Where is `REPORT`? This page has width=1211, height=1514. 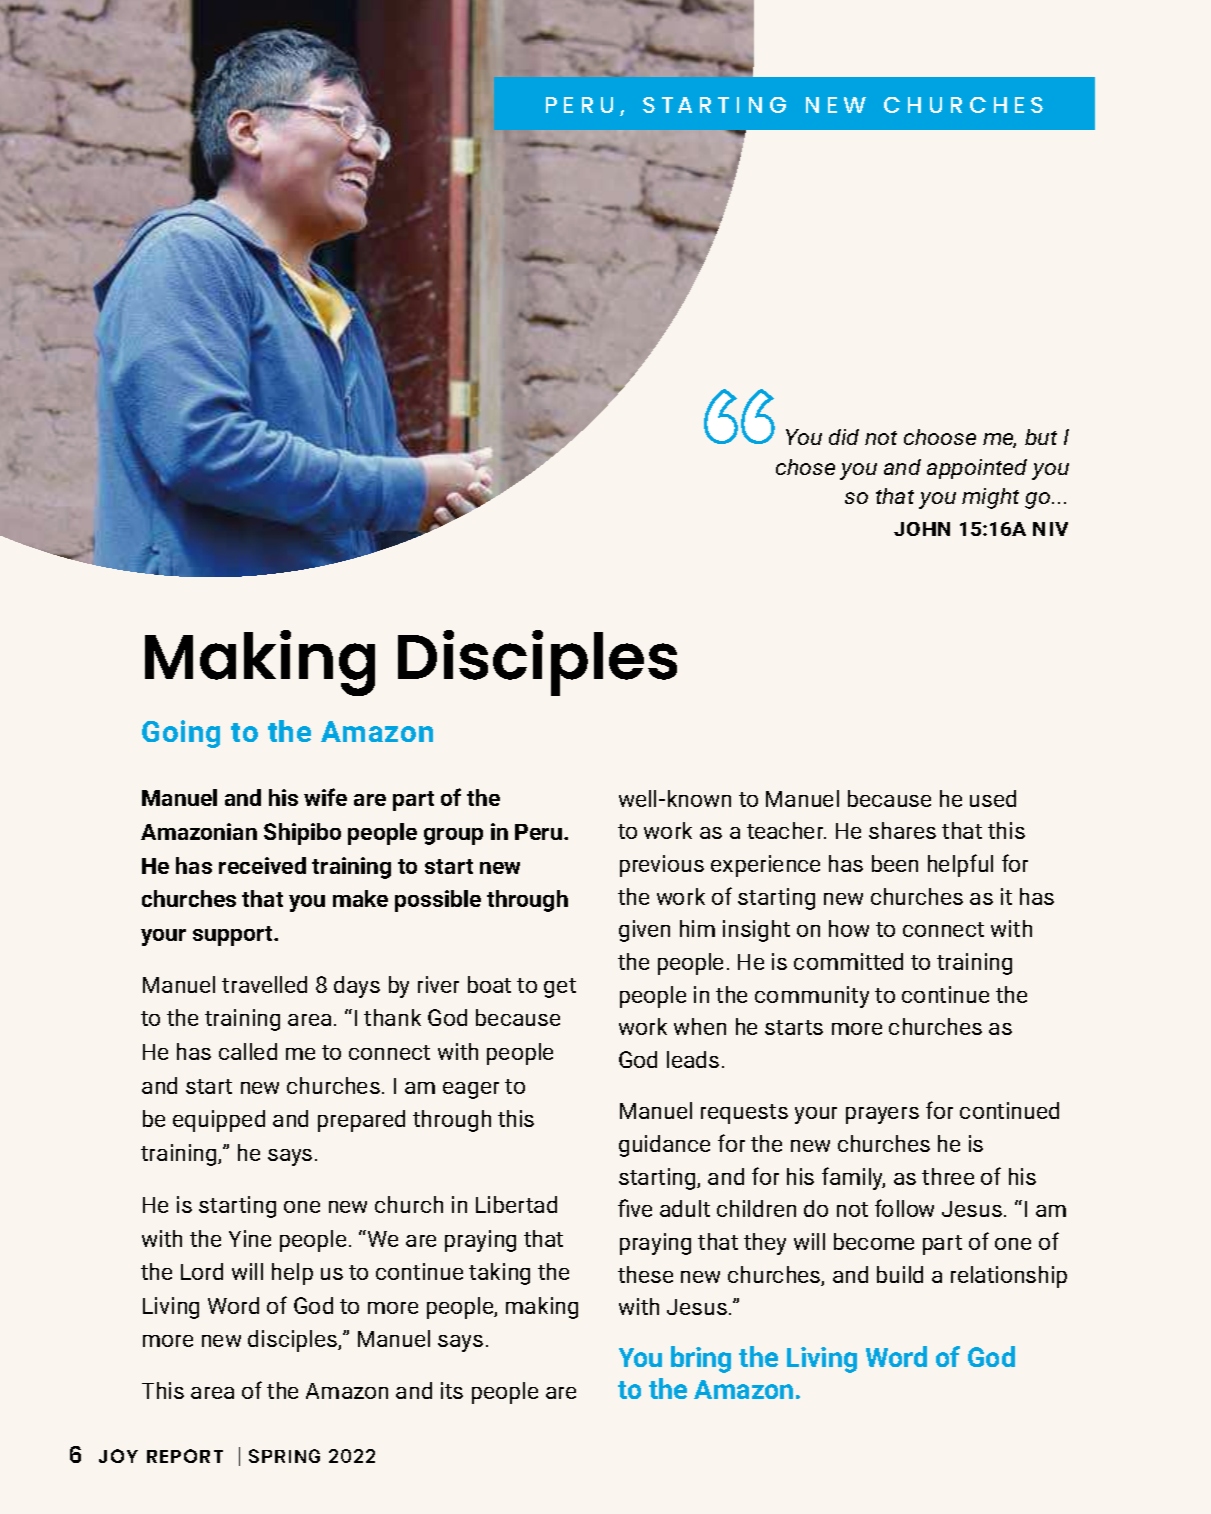 REPORT is located at coordinates (185, 1456).
